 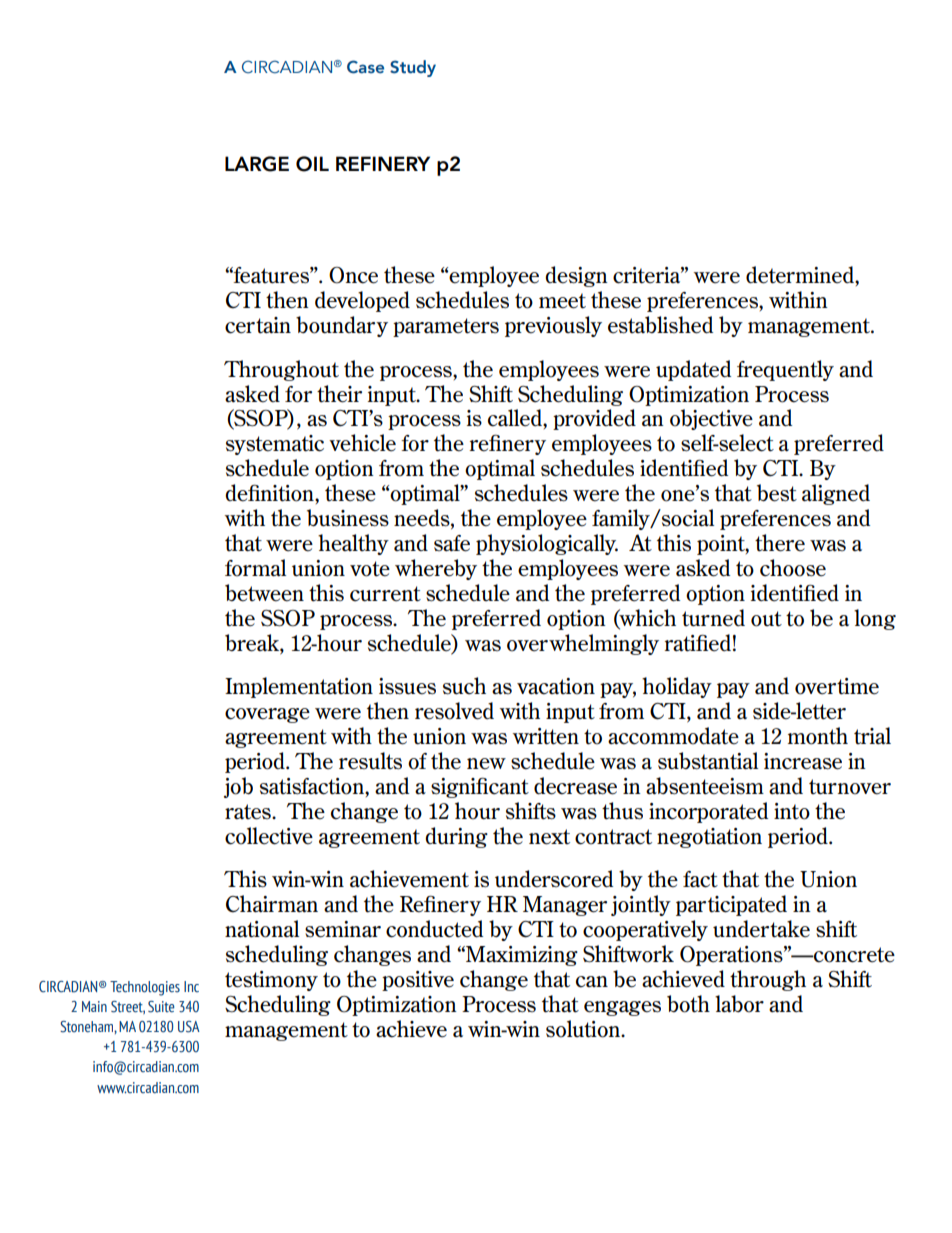 What do you see at coordinates (258, 325) in the screenshot?
I see `certain` at bounding box center [258, 325].
